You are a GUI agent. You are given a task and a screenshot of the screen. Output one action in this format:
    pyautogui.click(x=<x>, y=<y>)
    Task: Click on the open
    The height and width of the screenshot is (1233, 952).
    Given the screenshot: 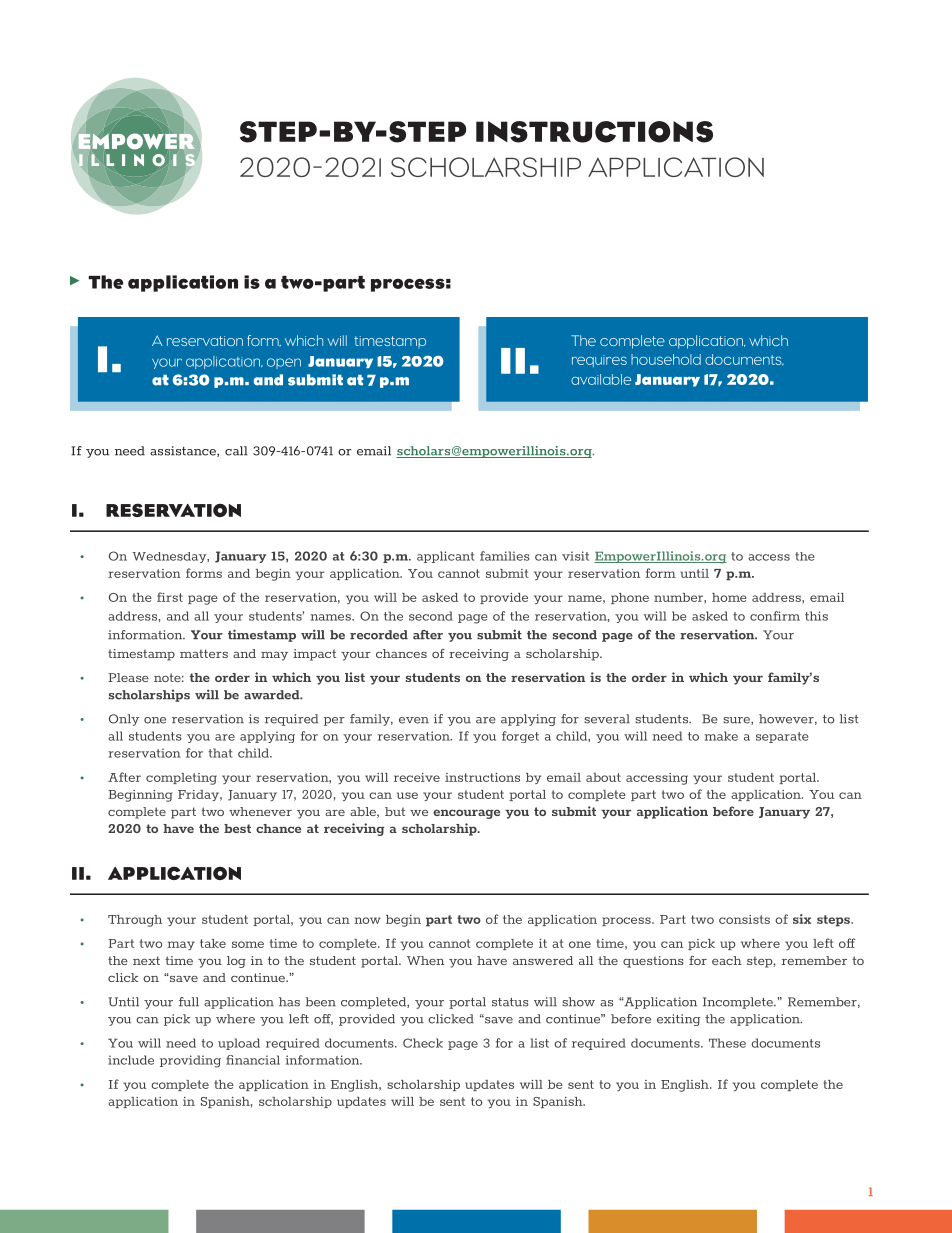 What is the action you would take?
    pyautogui.click(x=284, y=363)
